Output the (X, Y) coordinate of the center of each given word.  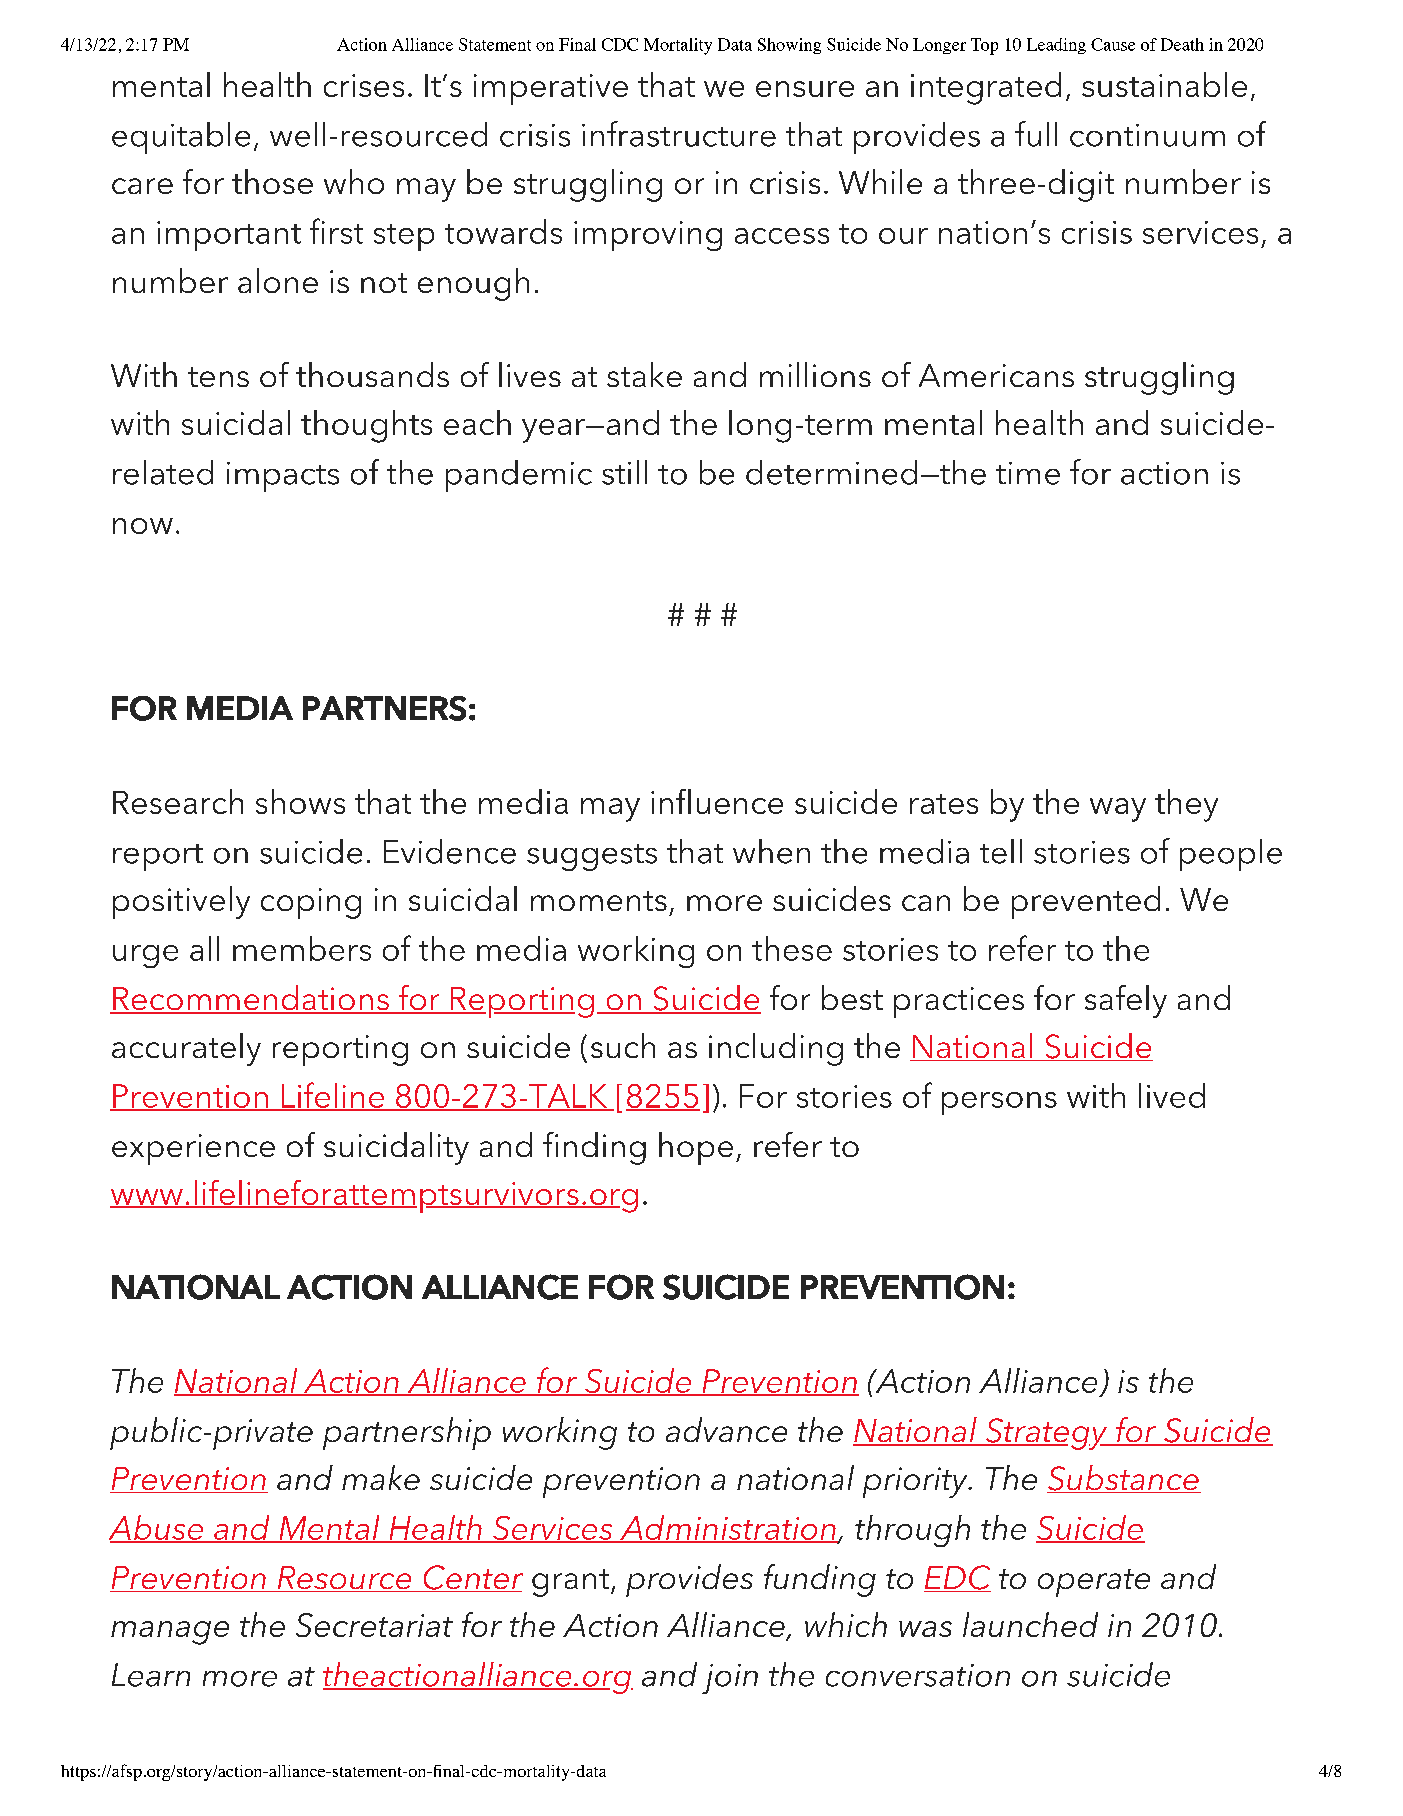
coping (311, 903)
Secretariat (374, 1625)
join (730, 1679)
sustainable (1164, 84)
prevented (1086, 902)
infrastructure (679, 134)
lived (1172, 1095)
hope (696, 1148)
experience (193, 1149)
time (1028, 473)
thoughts (366, 426)
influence (717, 801)
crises (364, 85)
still (624, 472)
